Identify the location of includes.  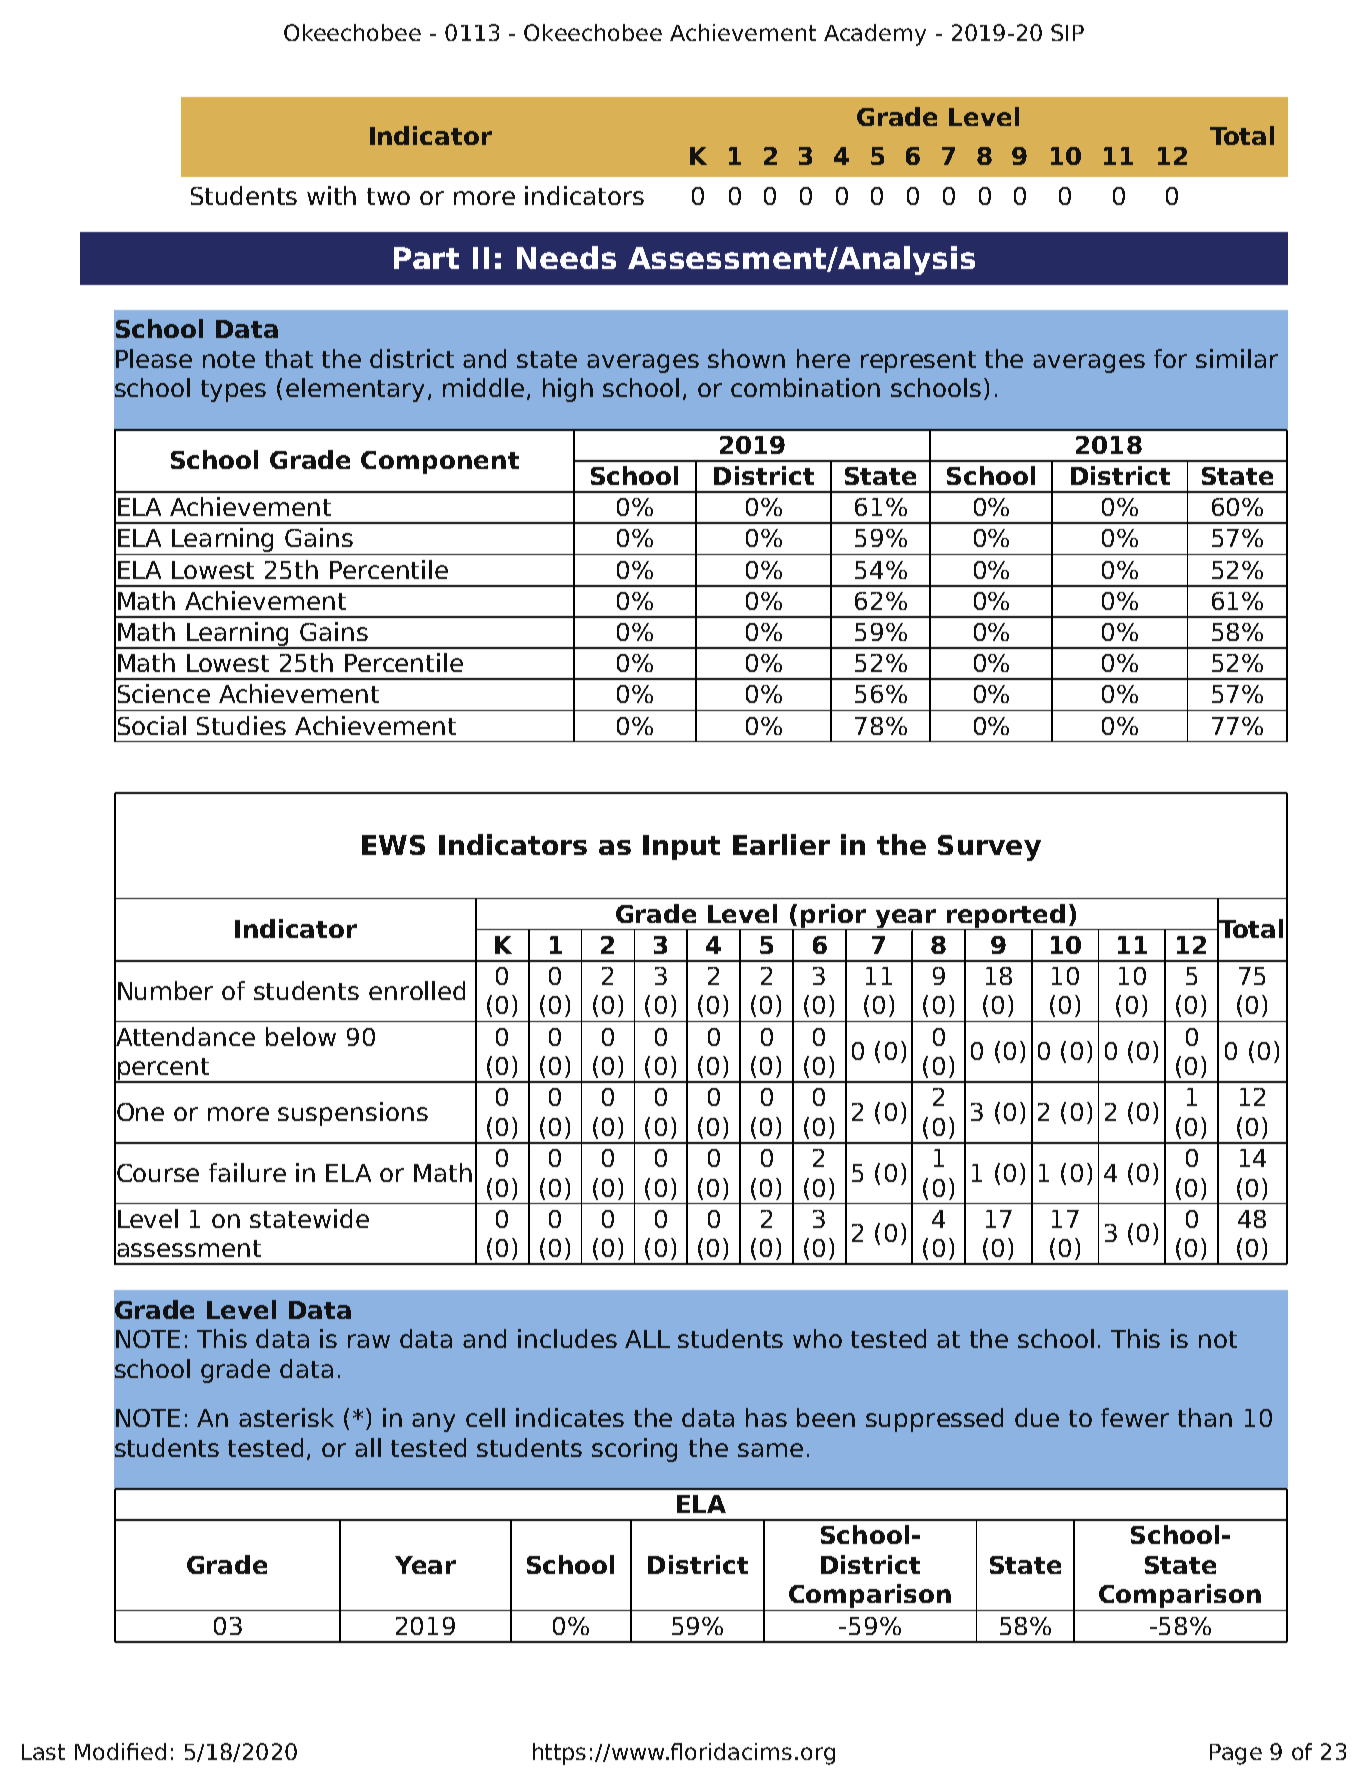
(567, 1338).
